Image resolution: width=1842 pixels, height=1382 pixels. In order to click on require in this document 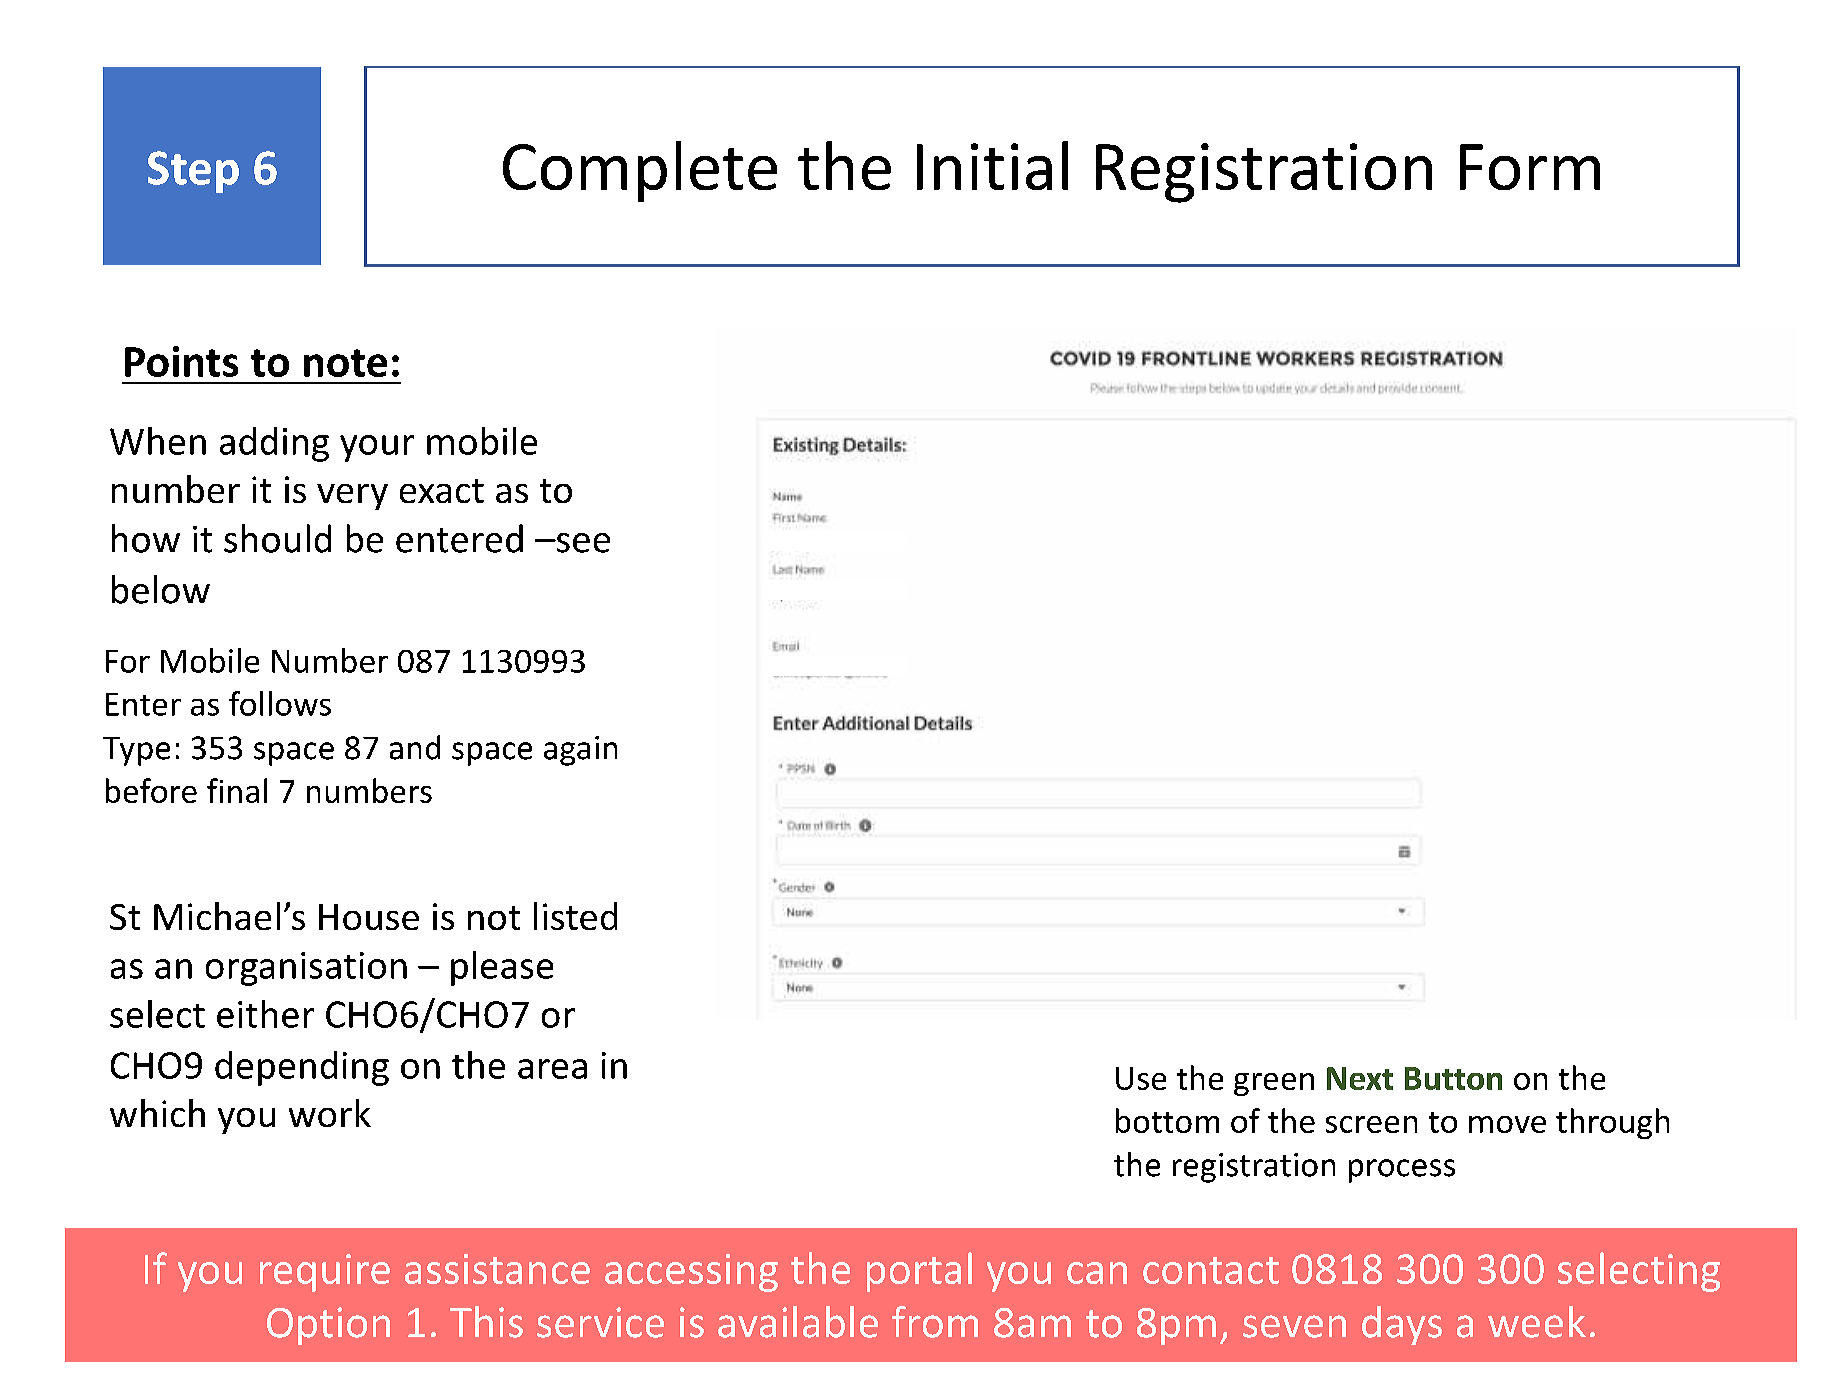, I will do `click(325, 1273)`.
